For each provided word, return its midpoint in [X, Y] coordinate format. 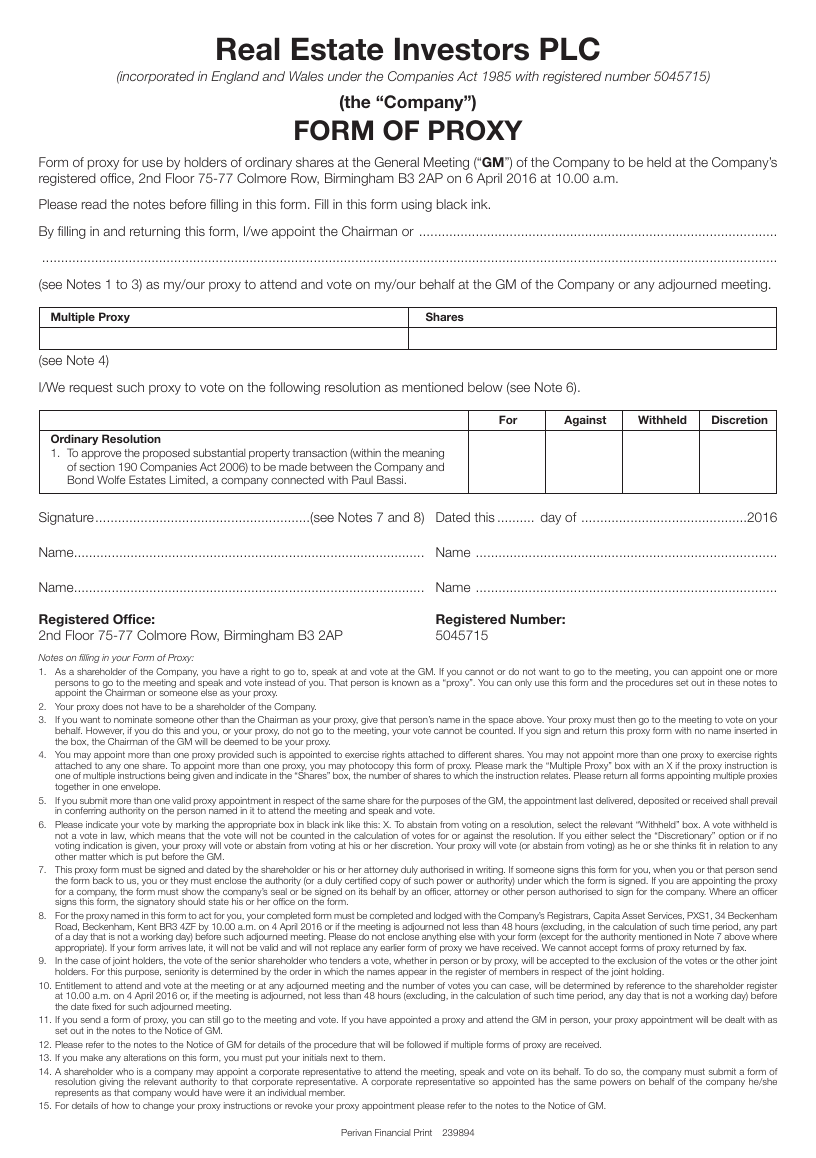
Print [423, 1132]
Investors [462, 49]
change [158, 1106]
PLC [570, 49]
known [405, 682]
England [235, 77]
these [729, 682]
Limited [188, 479]
